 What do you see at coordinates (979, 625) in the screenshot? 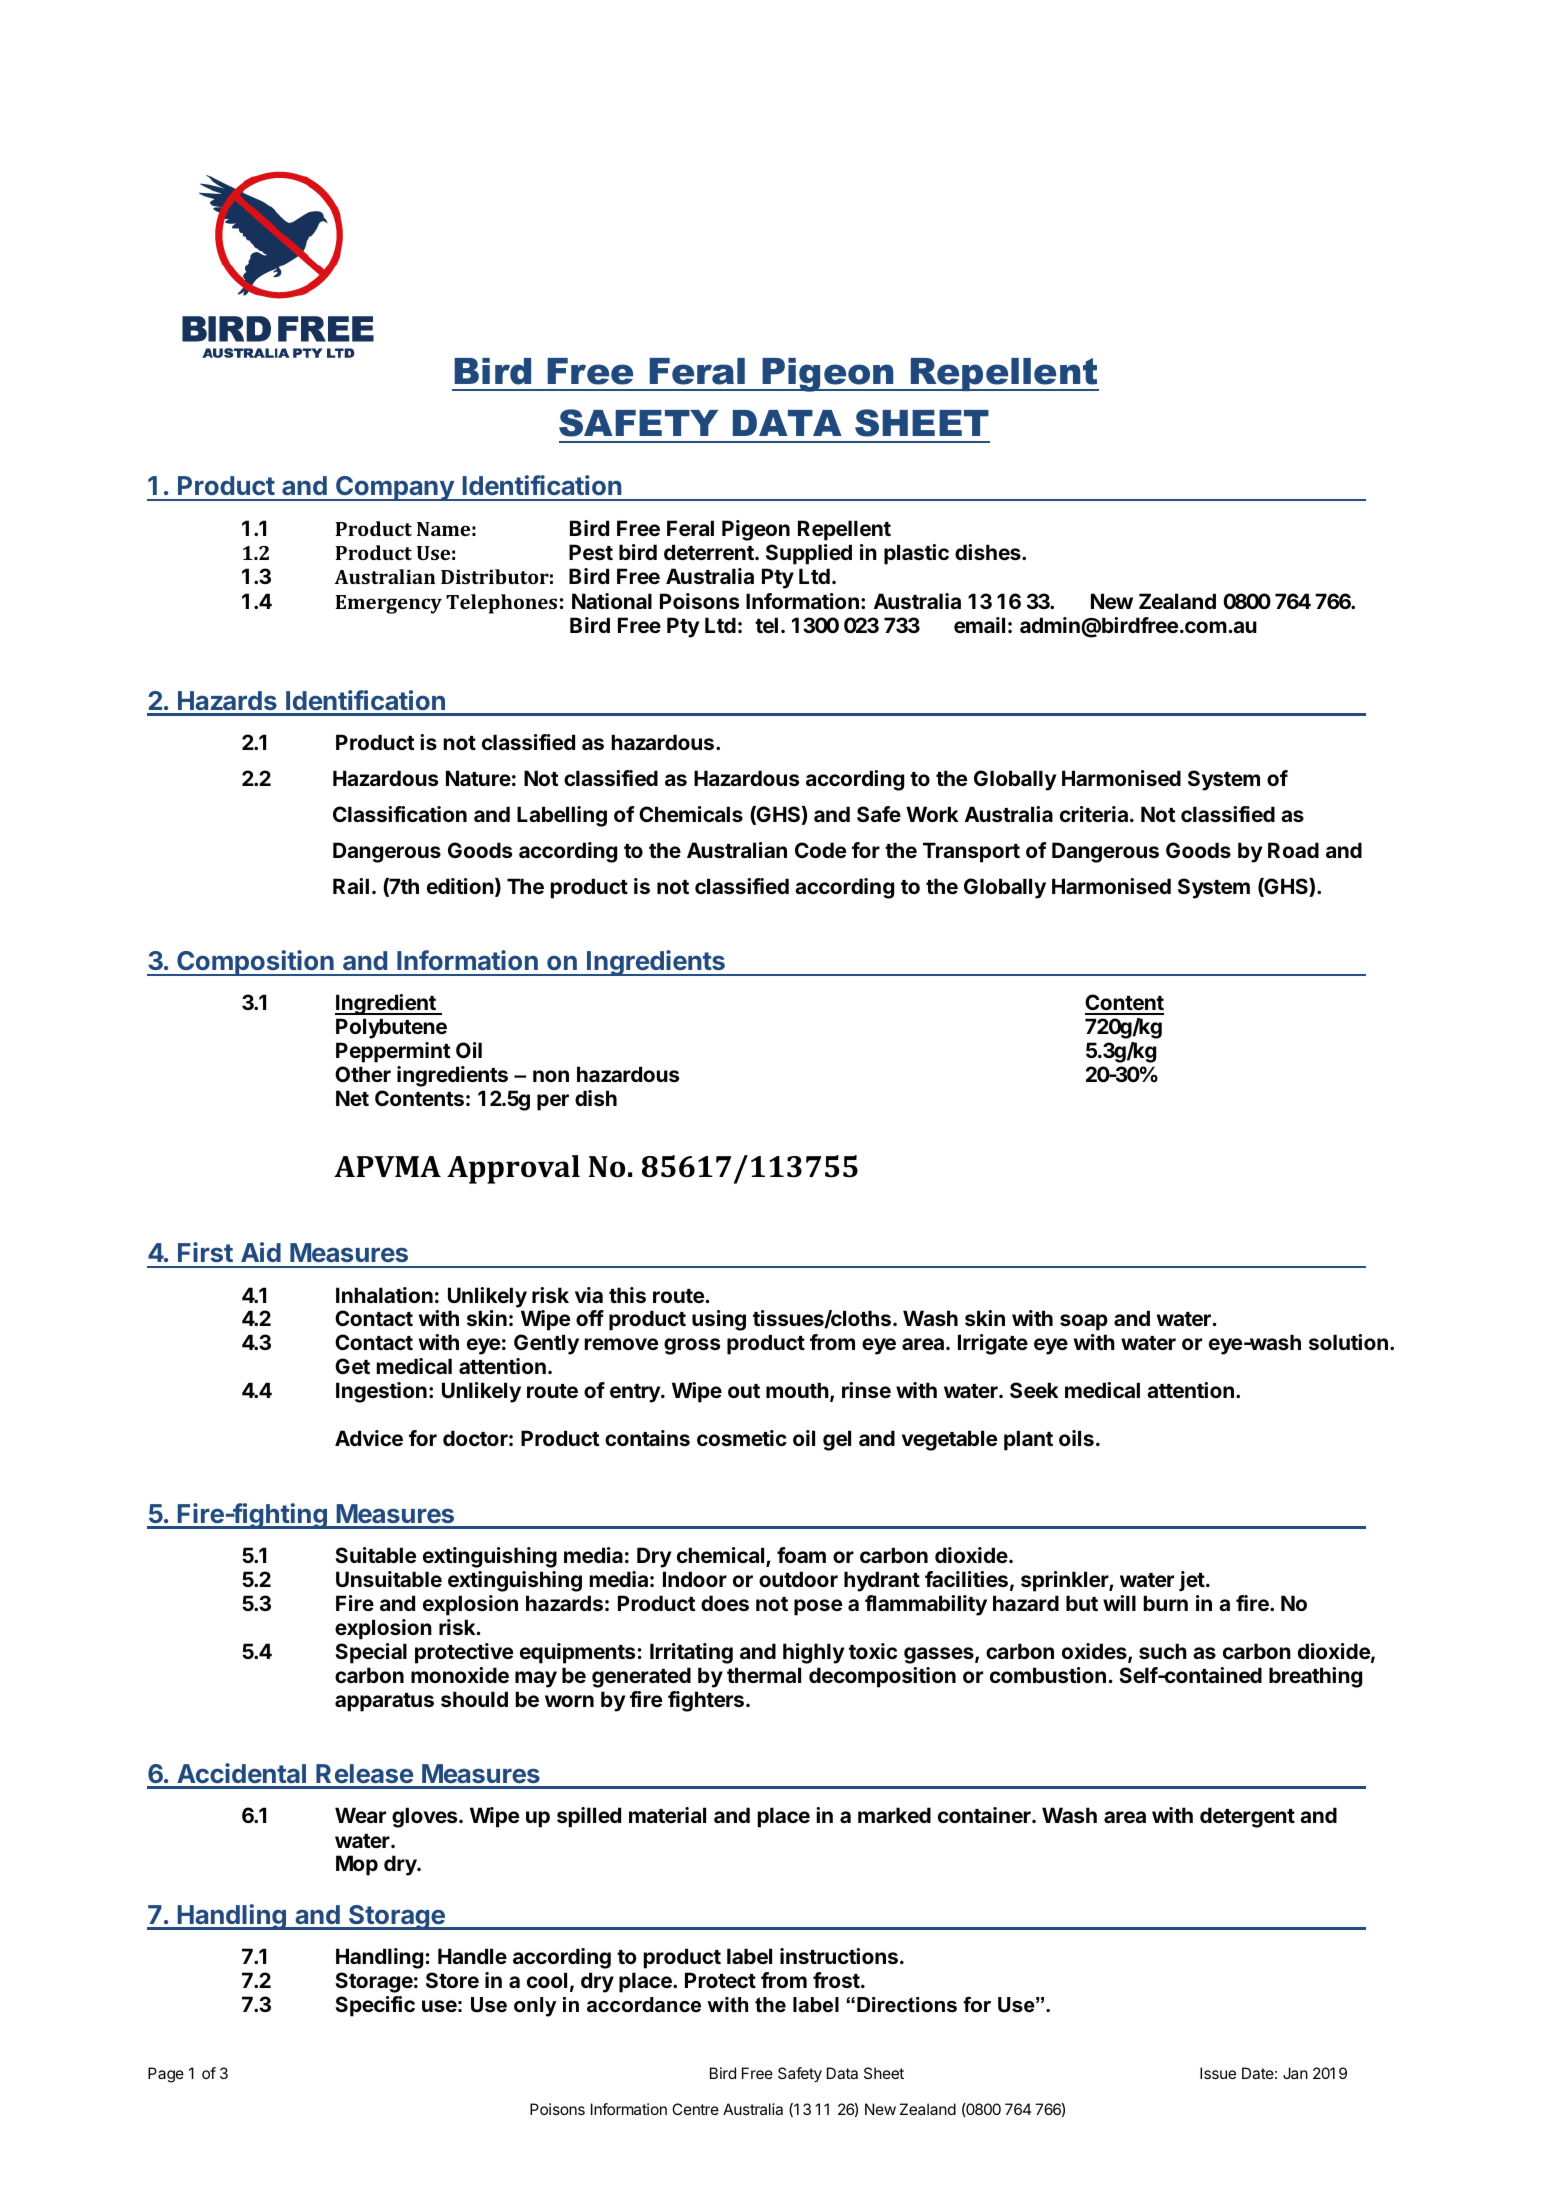
I see `email` at bounding box center [979, 625].
